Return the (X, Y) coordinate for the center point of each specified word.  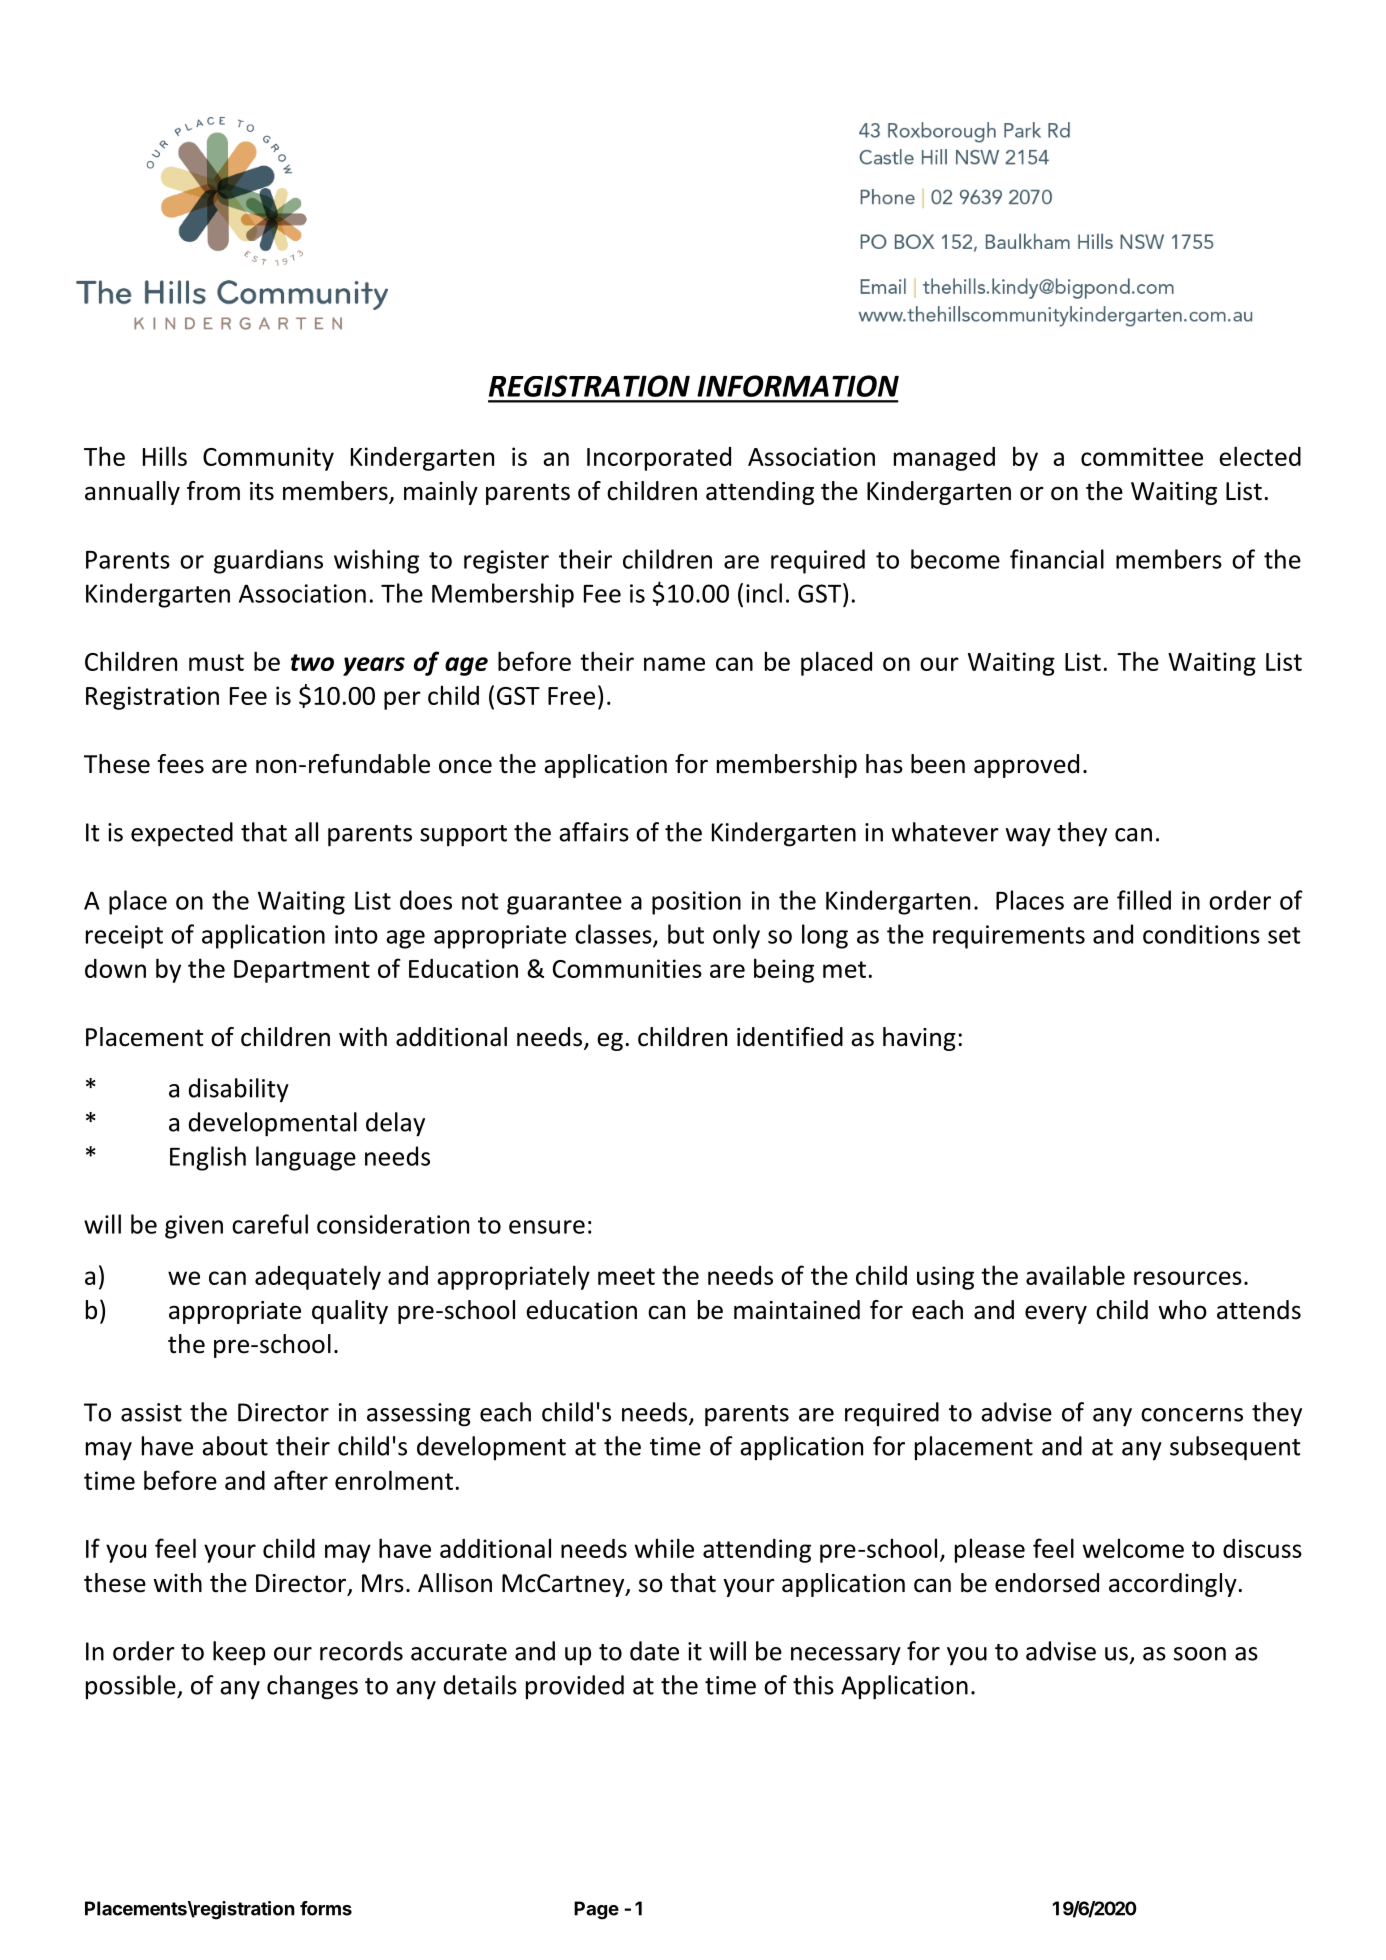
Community (268, 459)
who (1182, 1310)
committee (1142, 456)
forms (326, 1908)
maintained (797, 1310)
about (235, 1446)
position (696, 903)
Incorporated (659, 459)
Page (596, 1910)
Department (302, 971)
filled (1144, 900)
